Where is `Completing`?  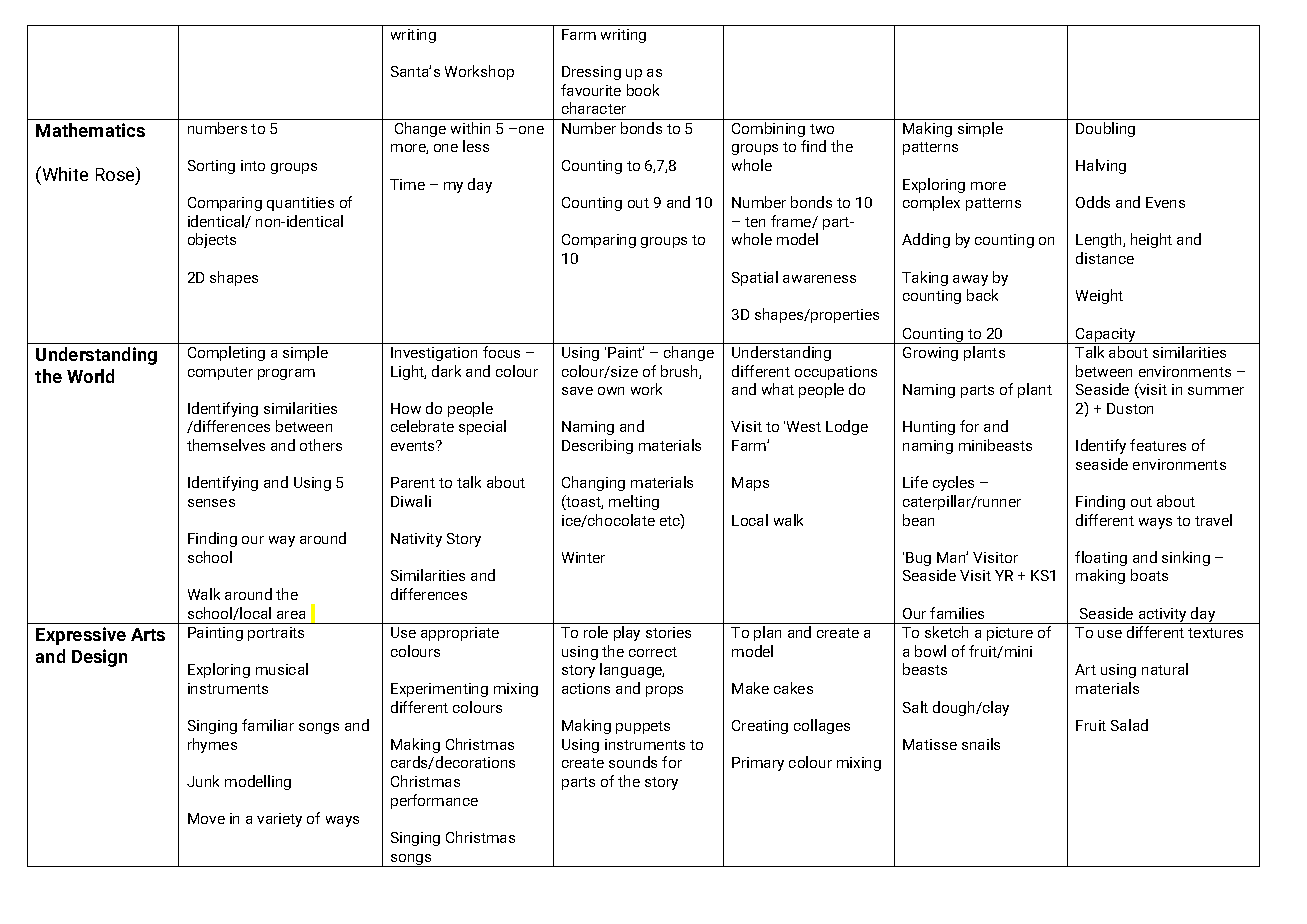 Completing is located at coordinates (226, 353).
